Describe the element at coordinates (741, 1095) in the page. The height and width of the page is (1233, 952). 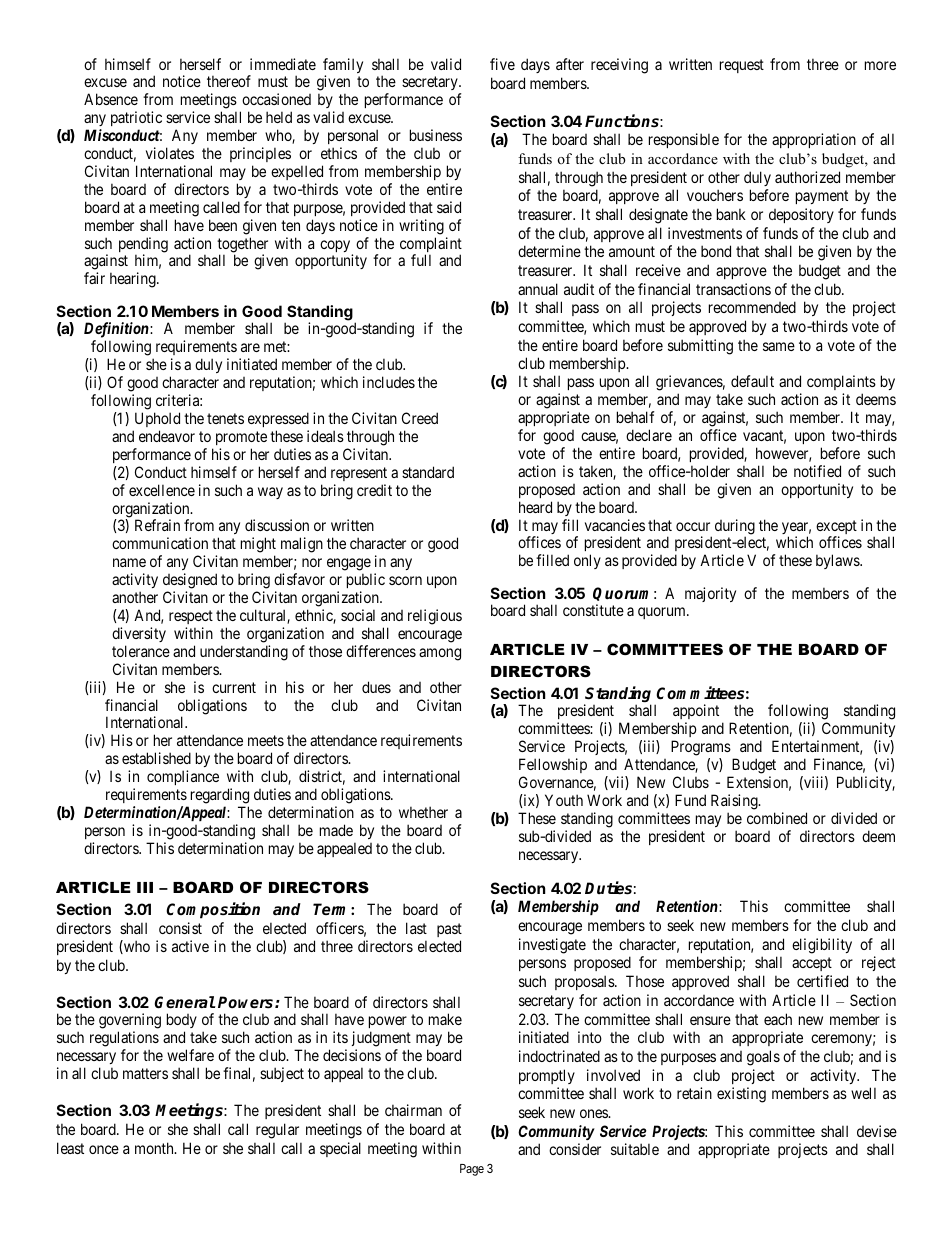
I see `existing` at that location.
